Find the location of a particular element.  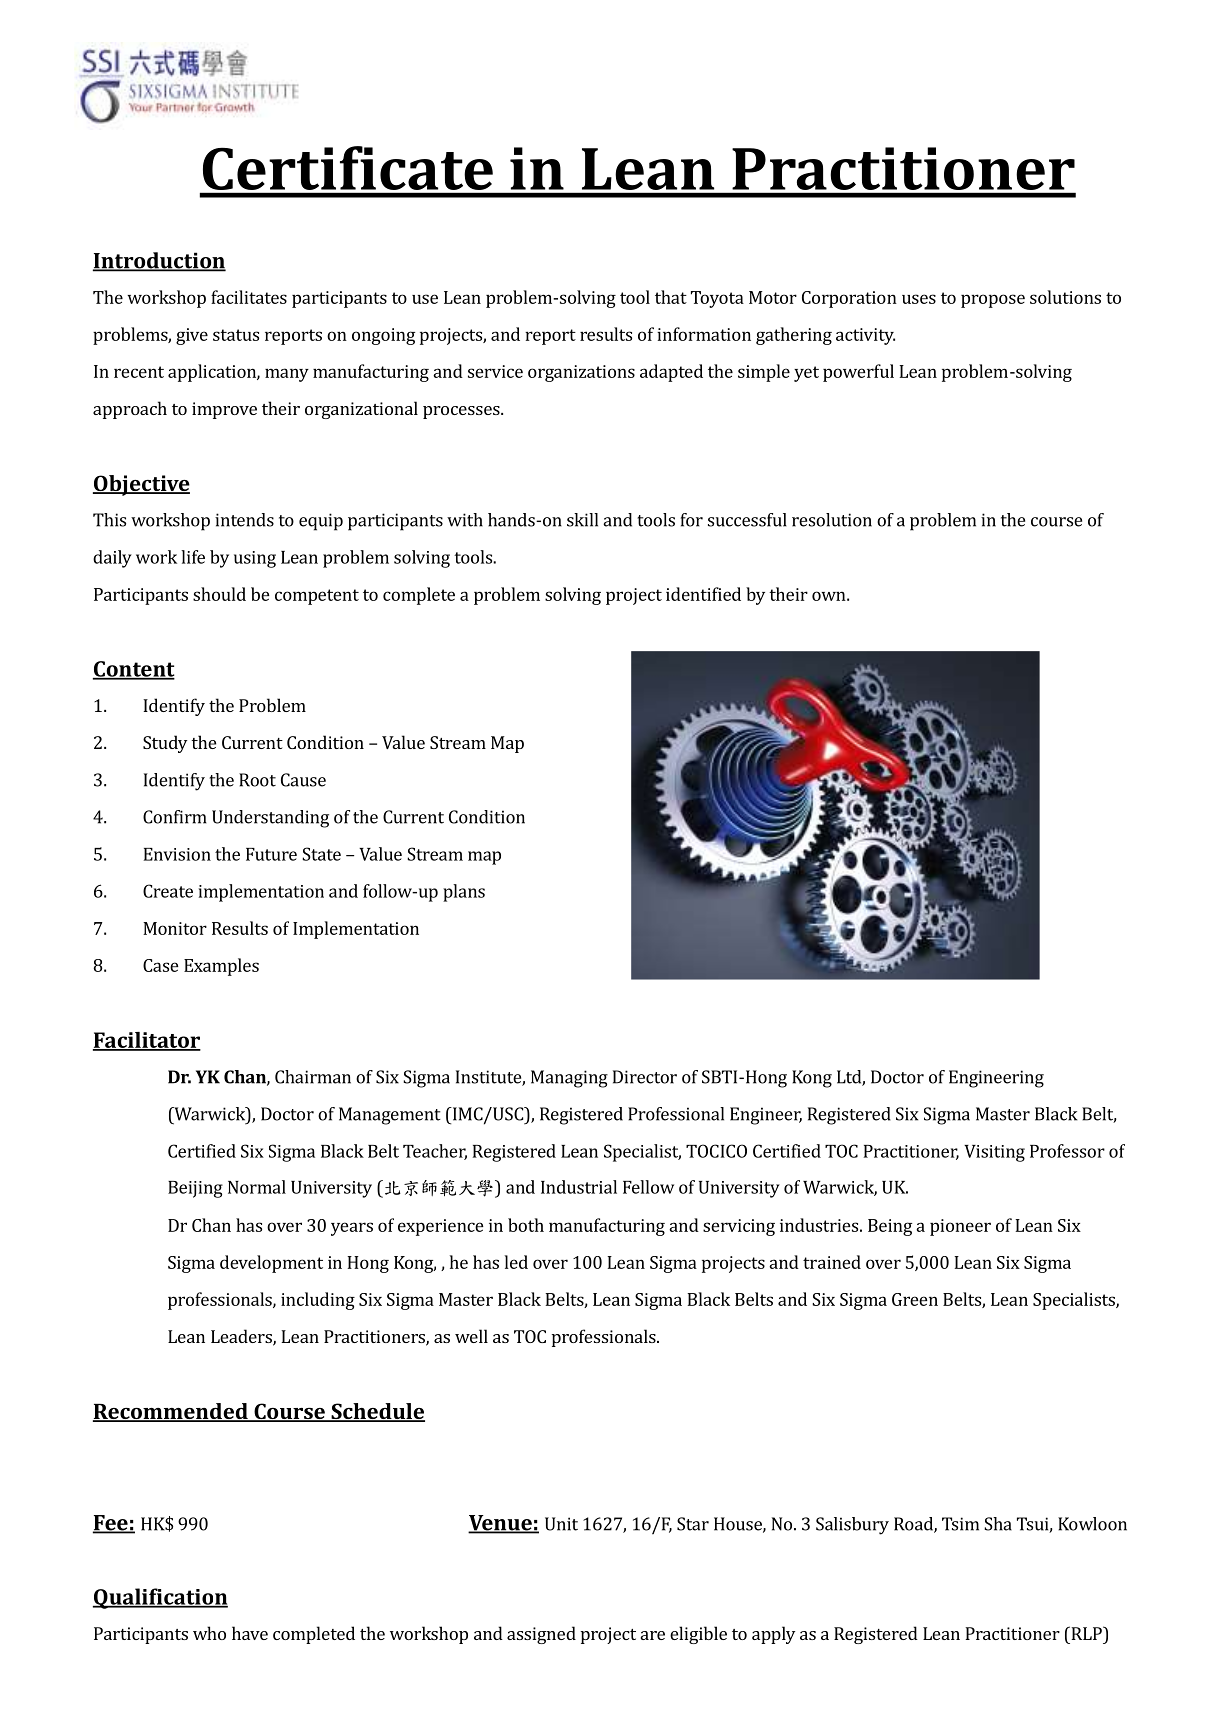

Create is located at coordinates (168, 891).
